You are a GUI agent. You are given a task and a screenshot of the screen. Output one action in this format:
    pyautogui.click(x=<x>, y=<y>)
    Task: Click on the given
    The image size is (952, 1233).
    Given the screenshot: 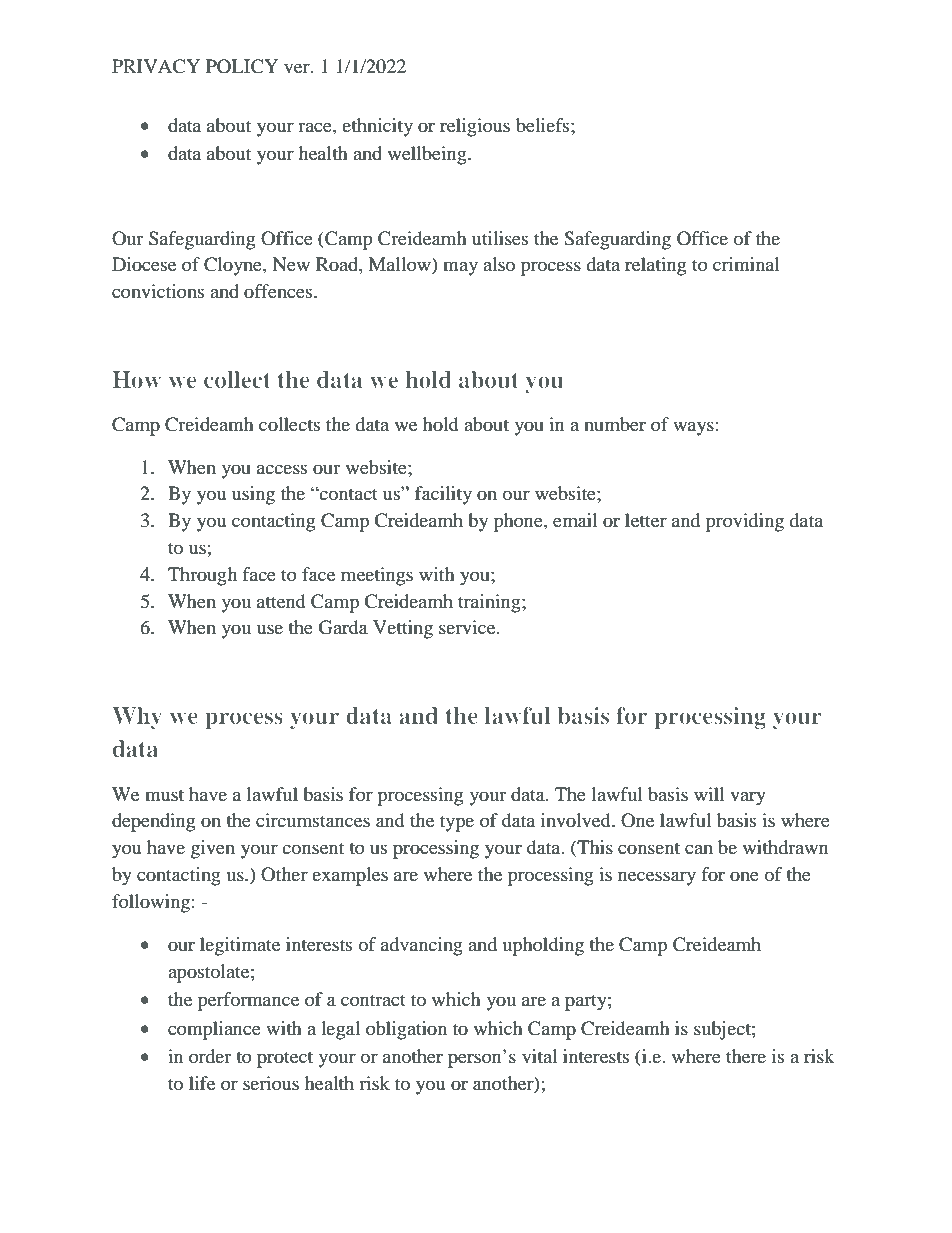 What is the action you would take?
    pyautogui.click(x=213, y=849)
